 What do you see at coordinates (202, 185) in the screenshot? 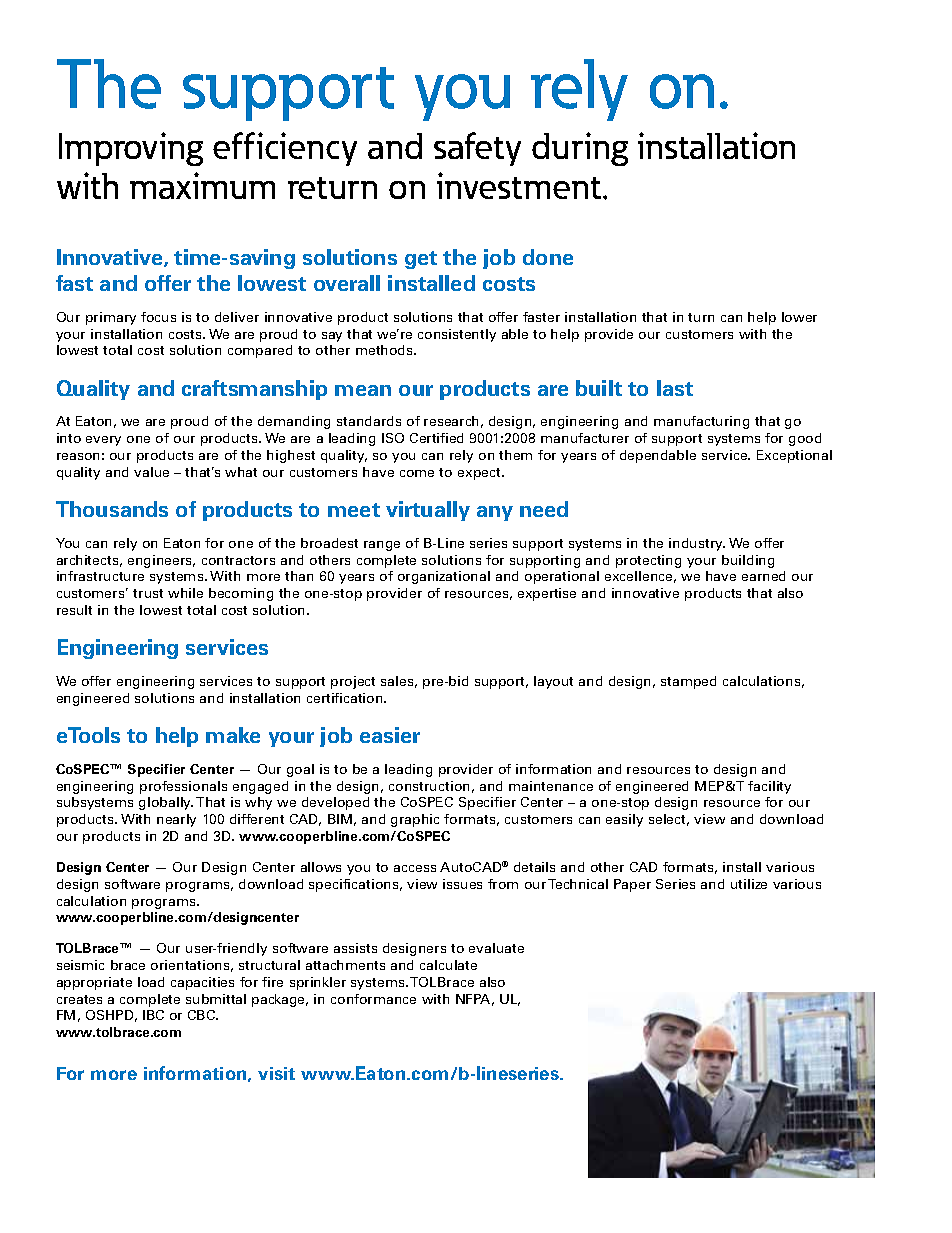
I see `maximum` at bounding box center [202, 185].
